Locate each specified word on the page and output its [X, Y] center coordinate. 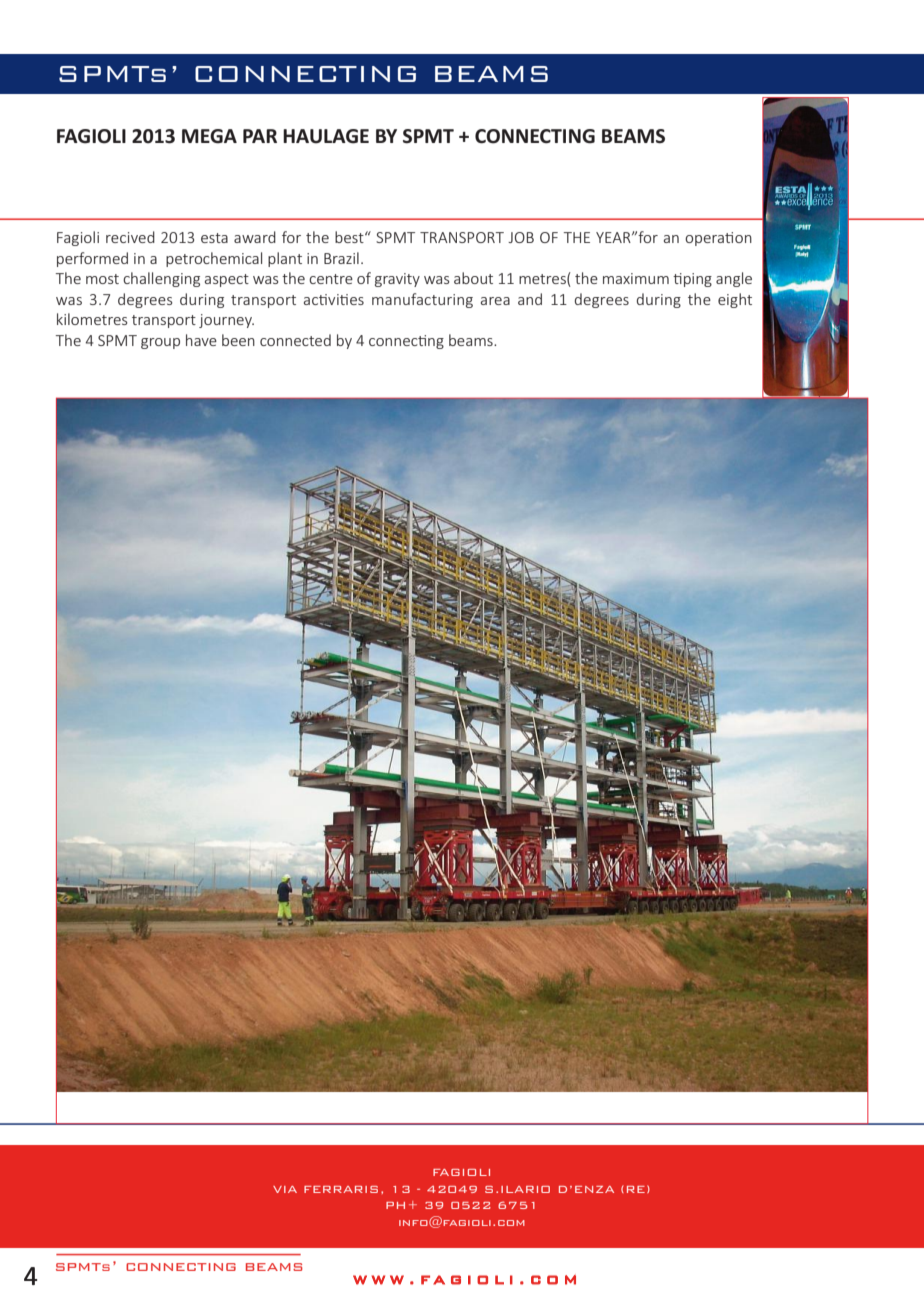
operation [718, 239]
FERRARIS [341, 1189]
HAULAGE [326, 136]
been [238, 340]
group [160, 343]
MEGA [209, 136]
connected [295, 340]
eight [735, 300]
